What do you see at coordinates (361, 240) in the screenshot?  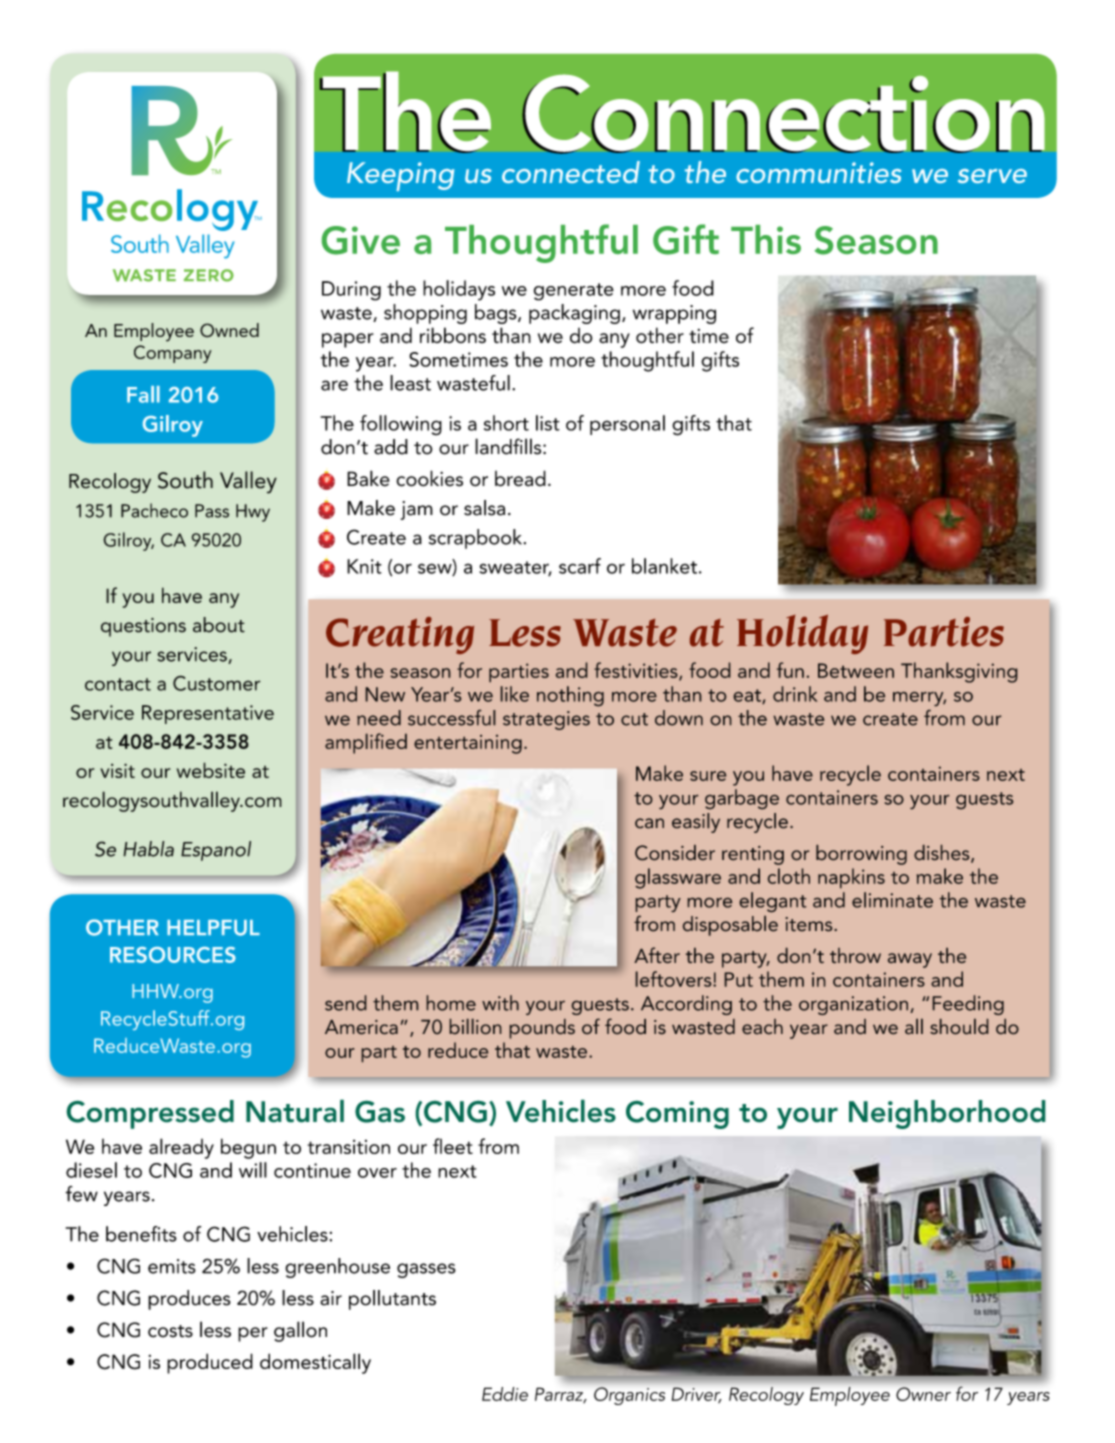 I see `Give` at bounding box center [361, 240].
